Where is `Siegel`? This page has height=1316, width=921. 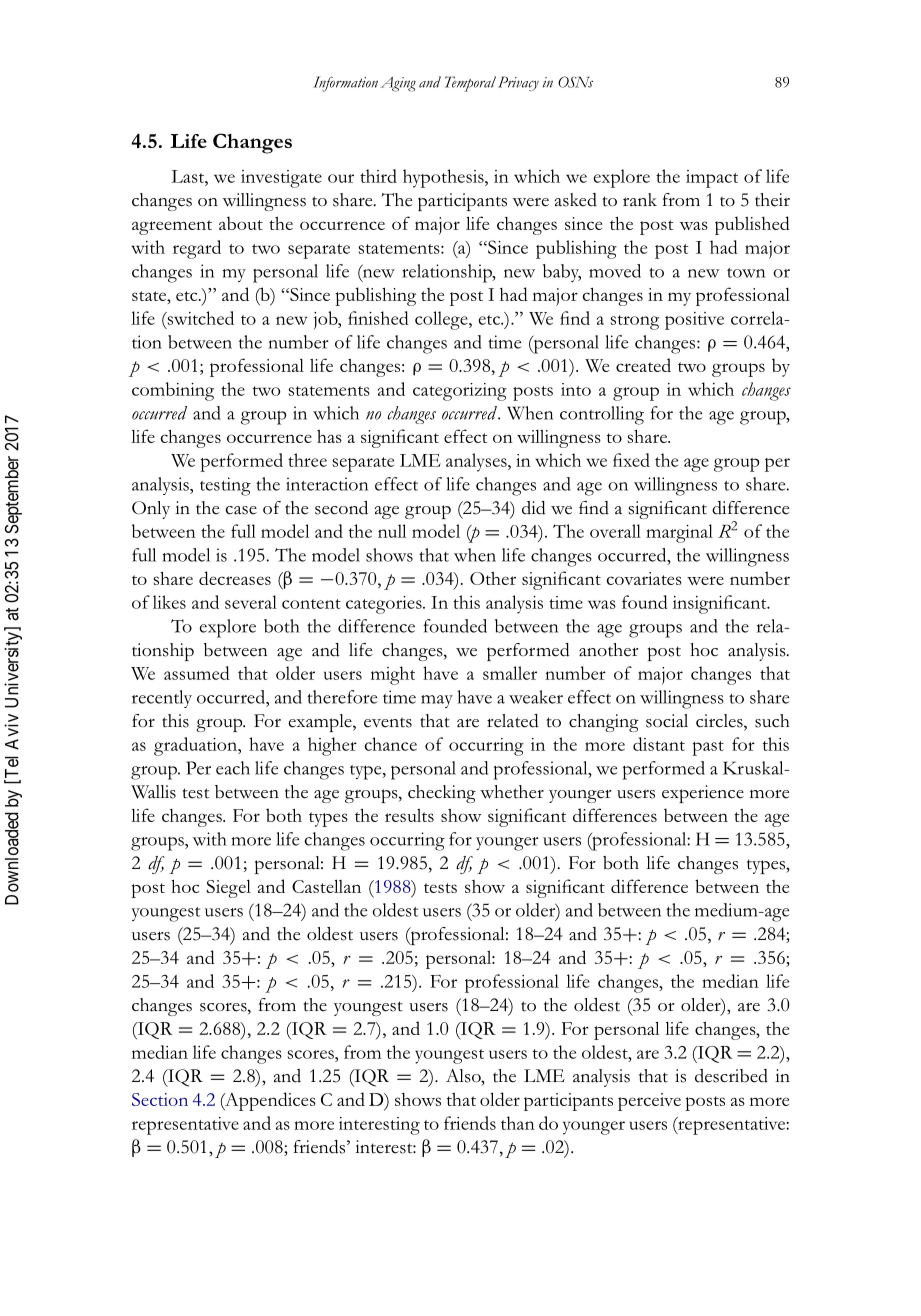 Siegel is located at coordinates (228, 889).
